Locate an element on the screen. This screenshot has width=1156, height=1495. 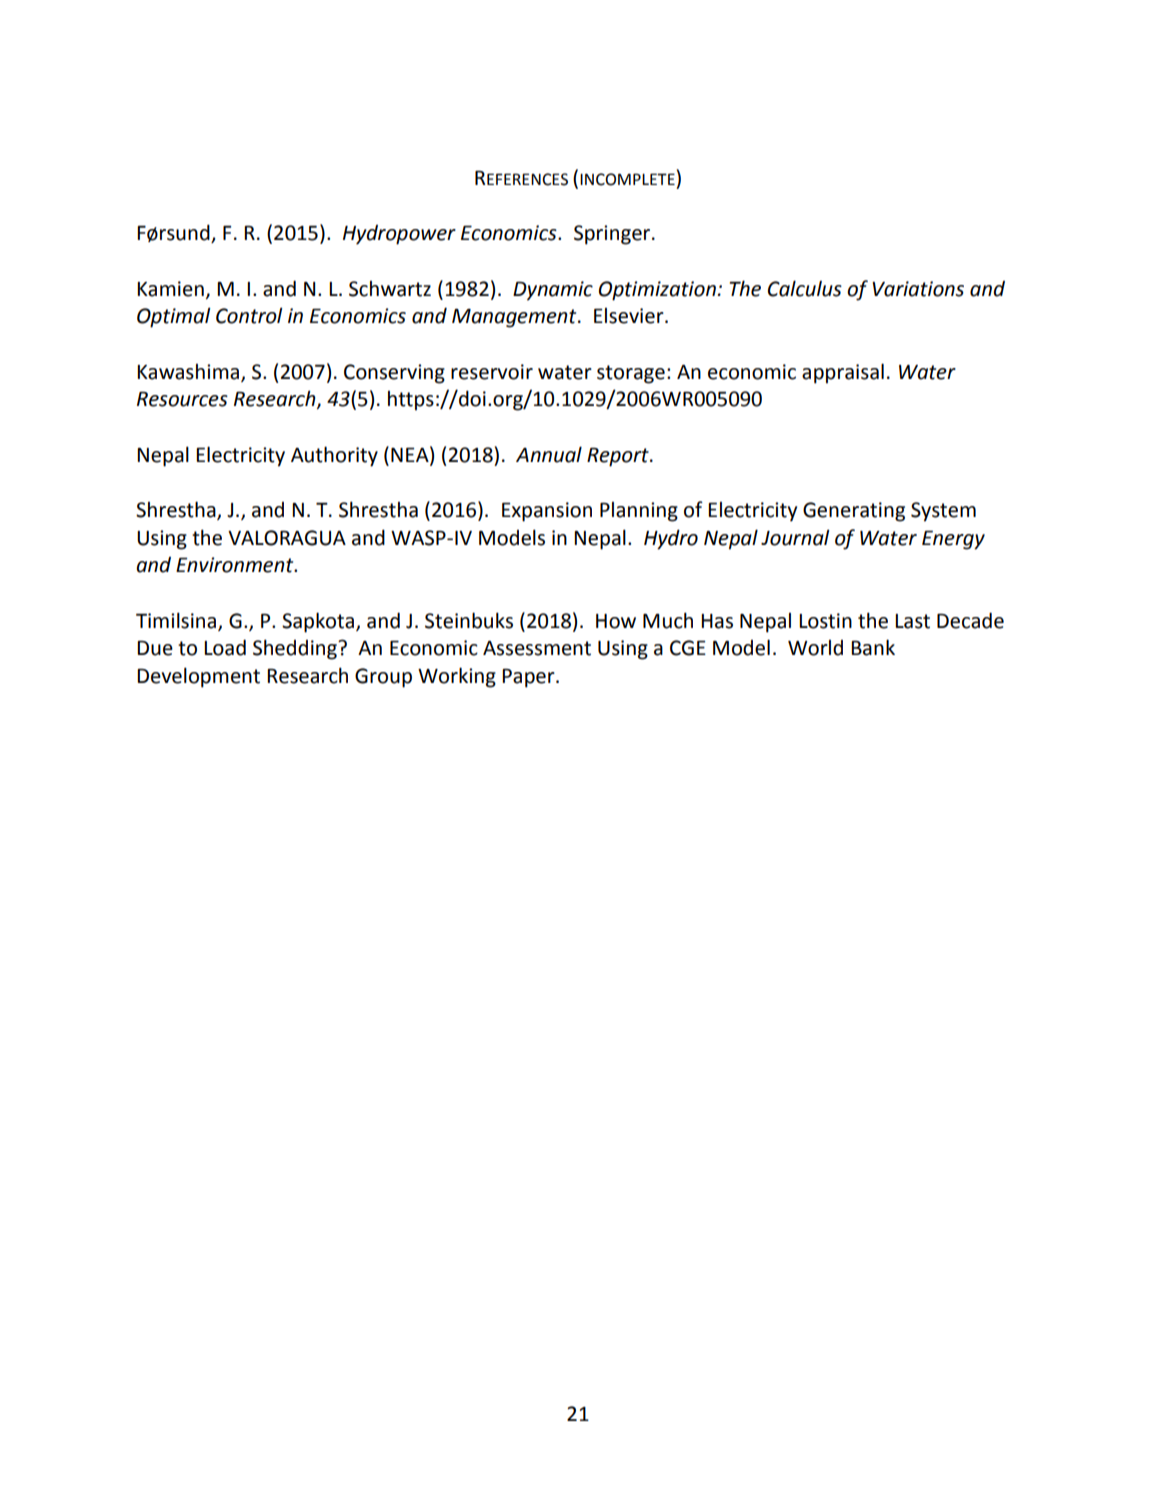
Paper is located at coordinates (529, 678).
